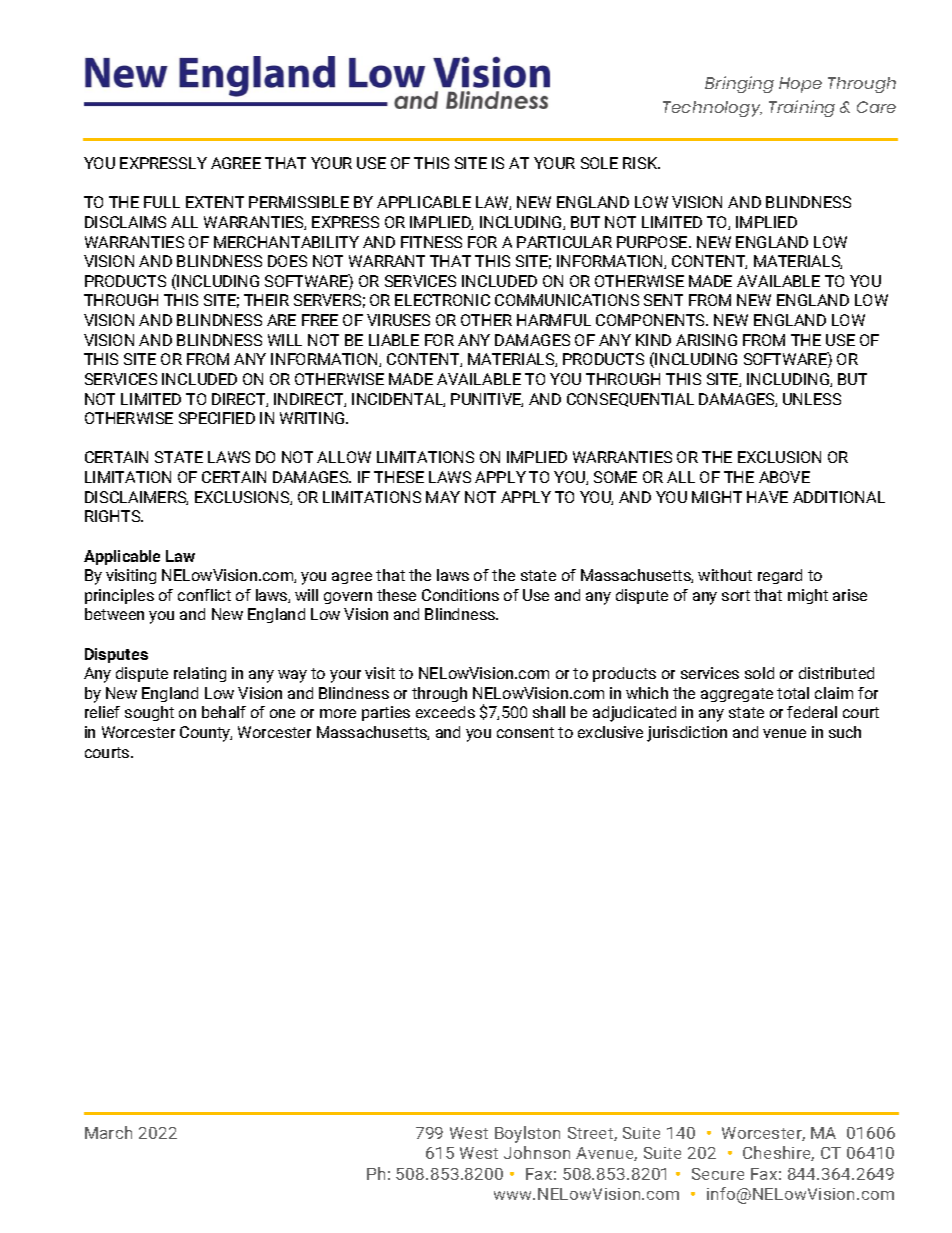  Describe the element at coordinates (767, 497) in the screenshot. I see `HAVE` at that location.
